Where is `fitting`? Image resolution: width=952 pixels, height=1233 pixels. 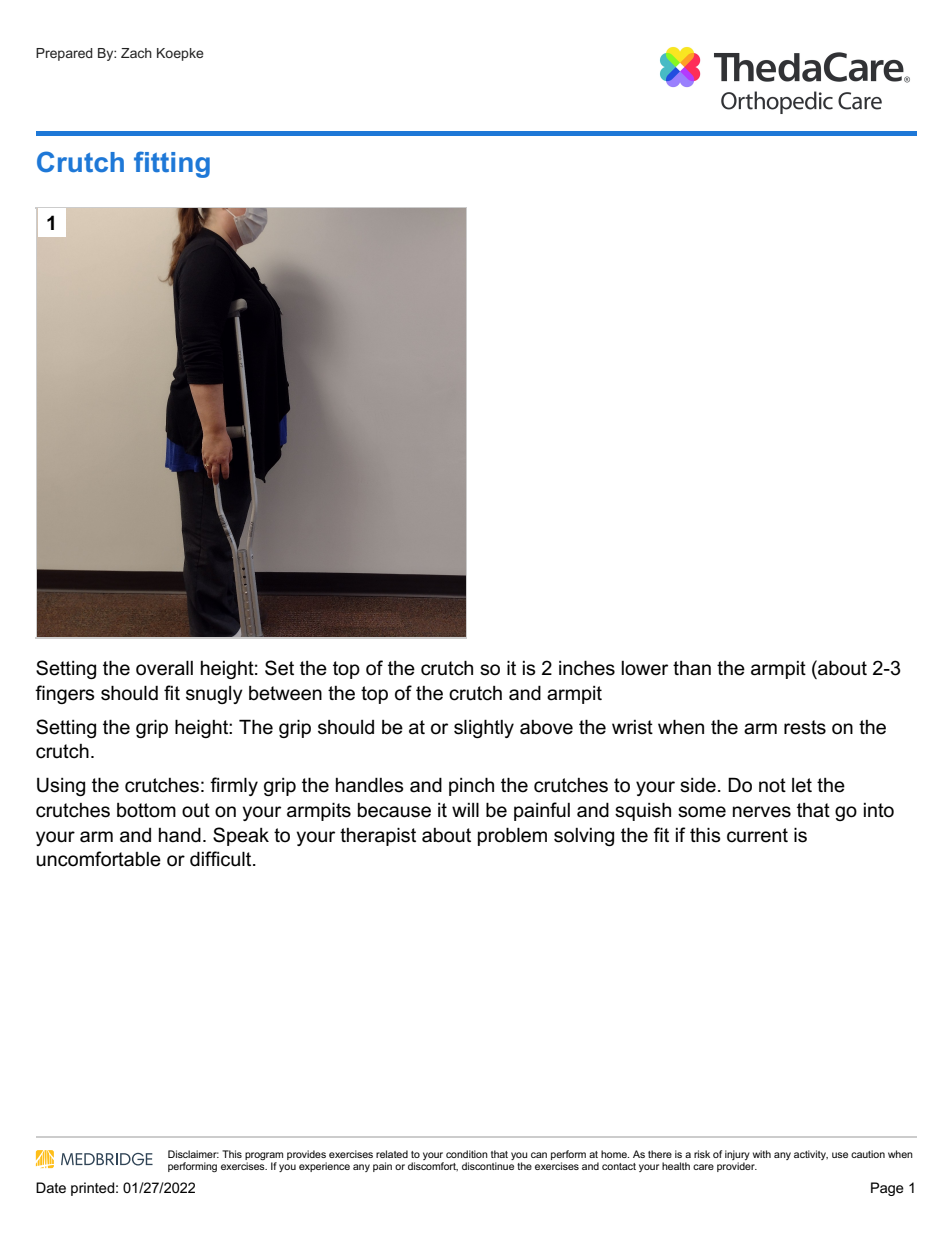 fitting is located at coordinates (172, 164).
